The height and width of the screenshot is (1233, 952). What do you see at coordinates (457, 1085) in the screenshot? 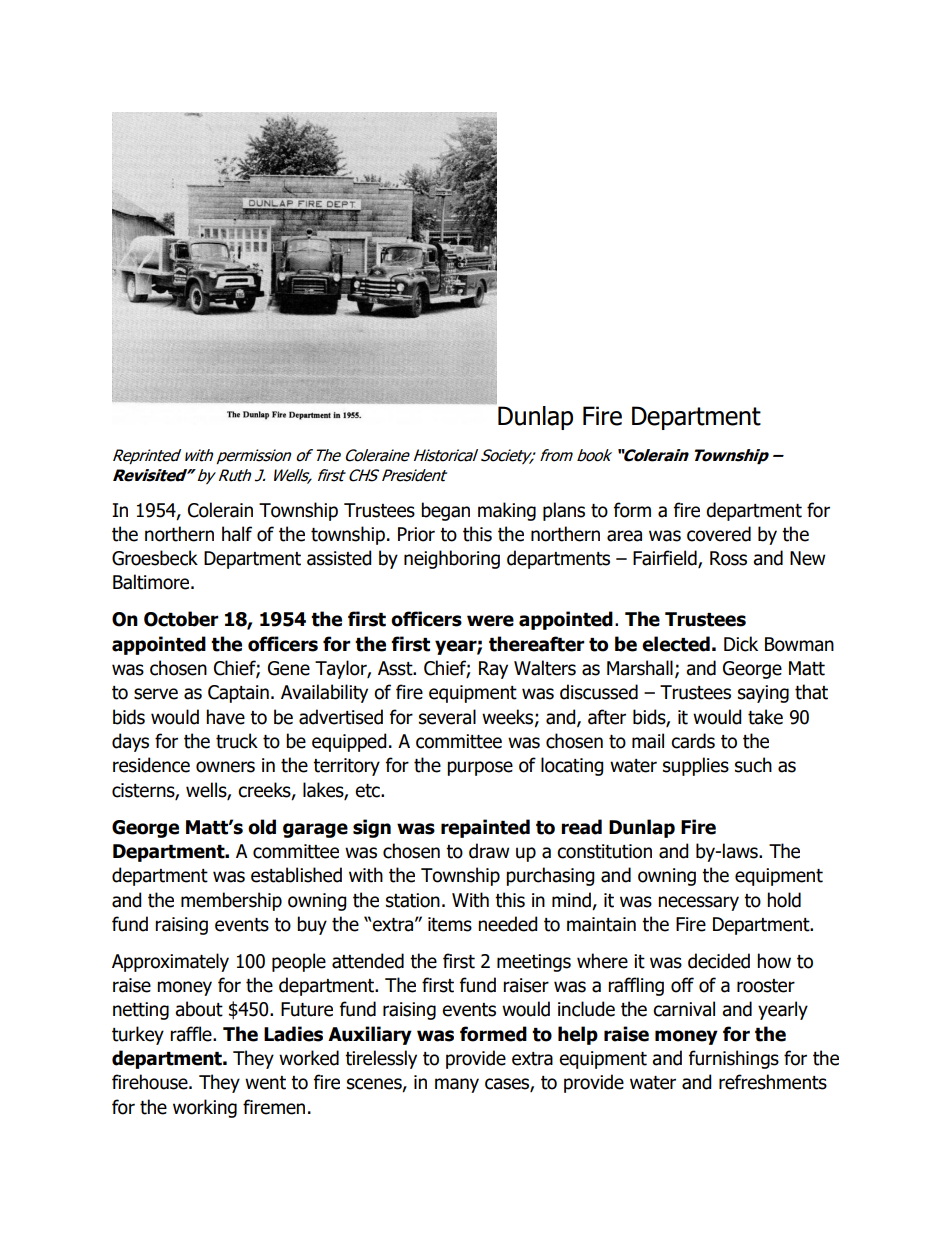
I see `many` at bounding box center [457, 1085].
